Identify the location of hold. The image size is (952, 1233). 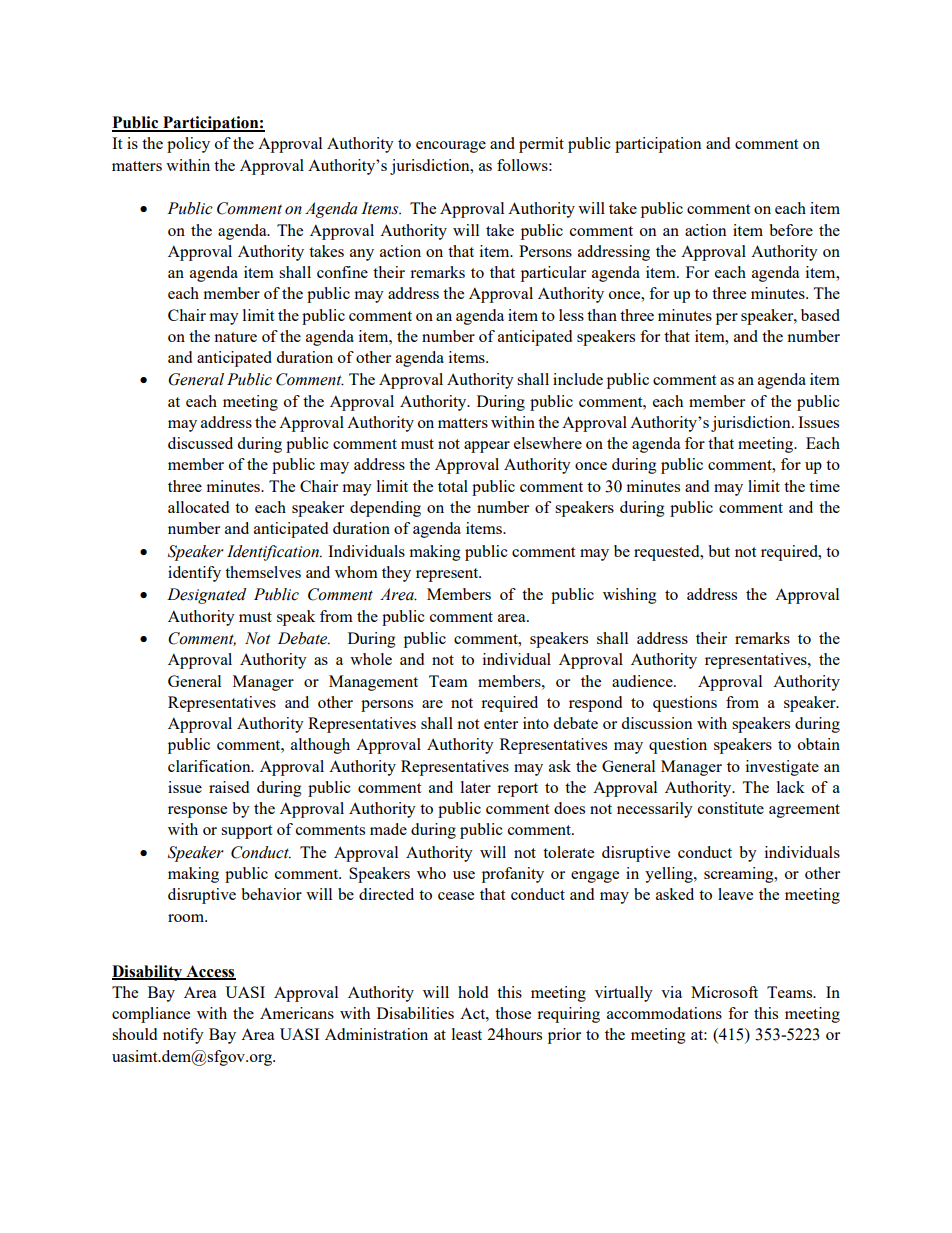
(473, 992).
